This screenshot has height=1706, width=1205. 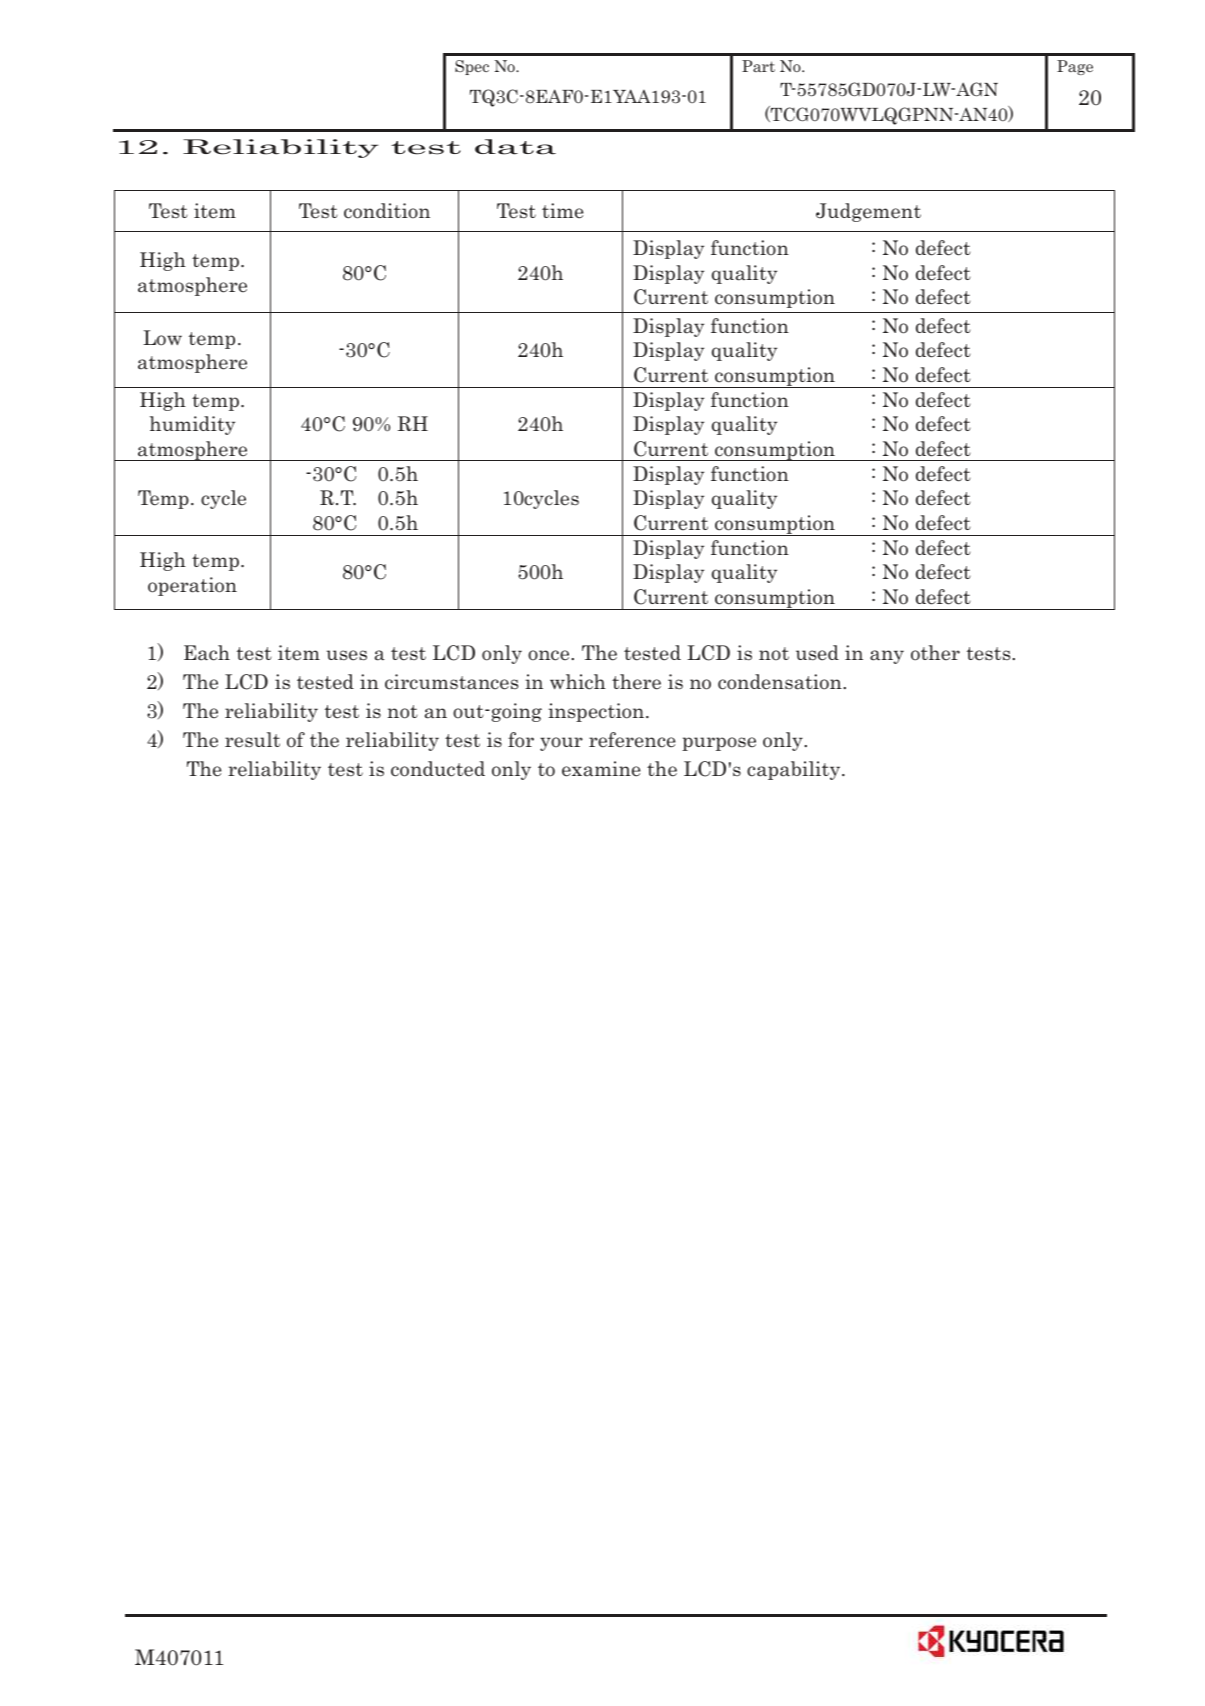 I want to click on Low, so click(x=162, y=338).
